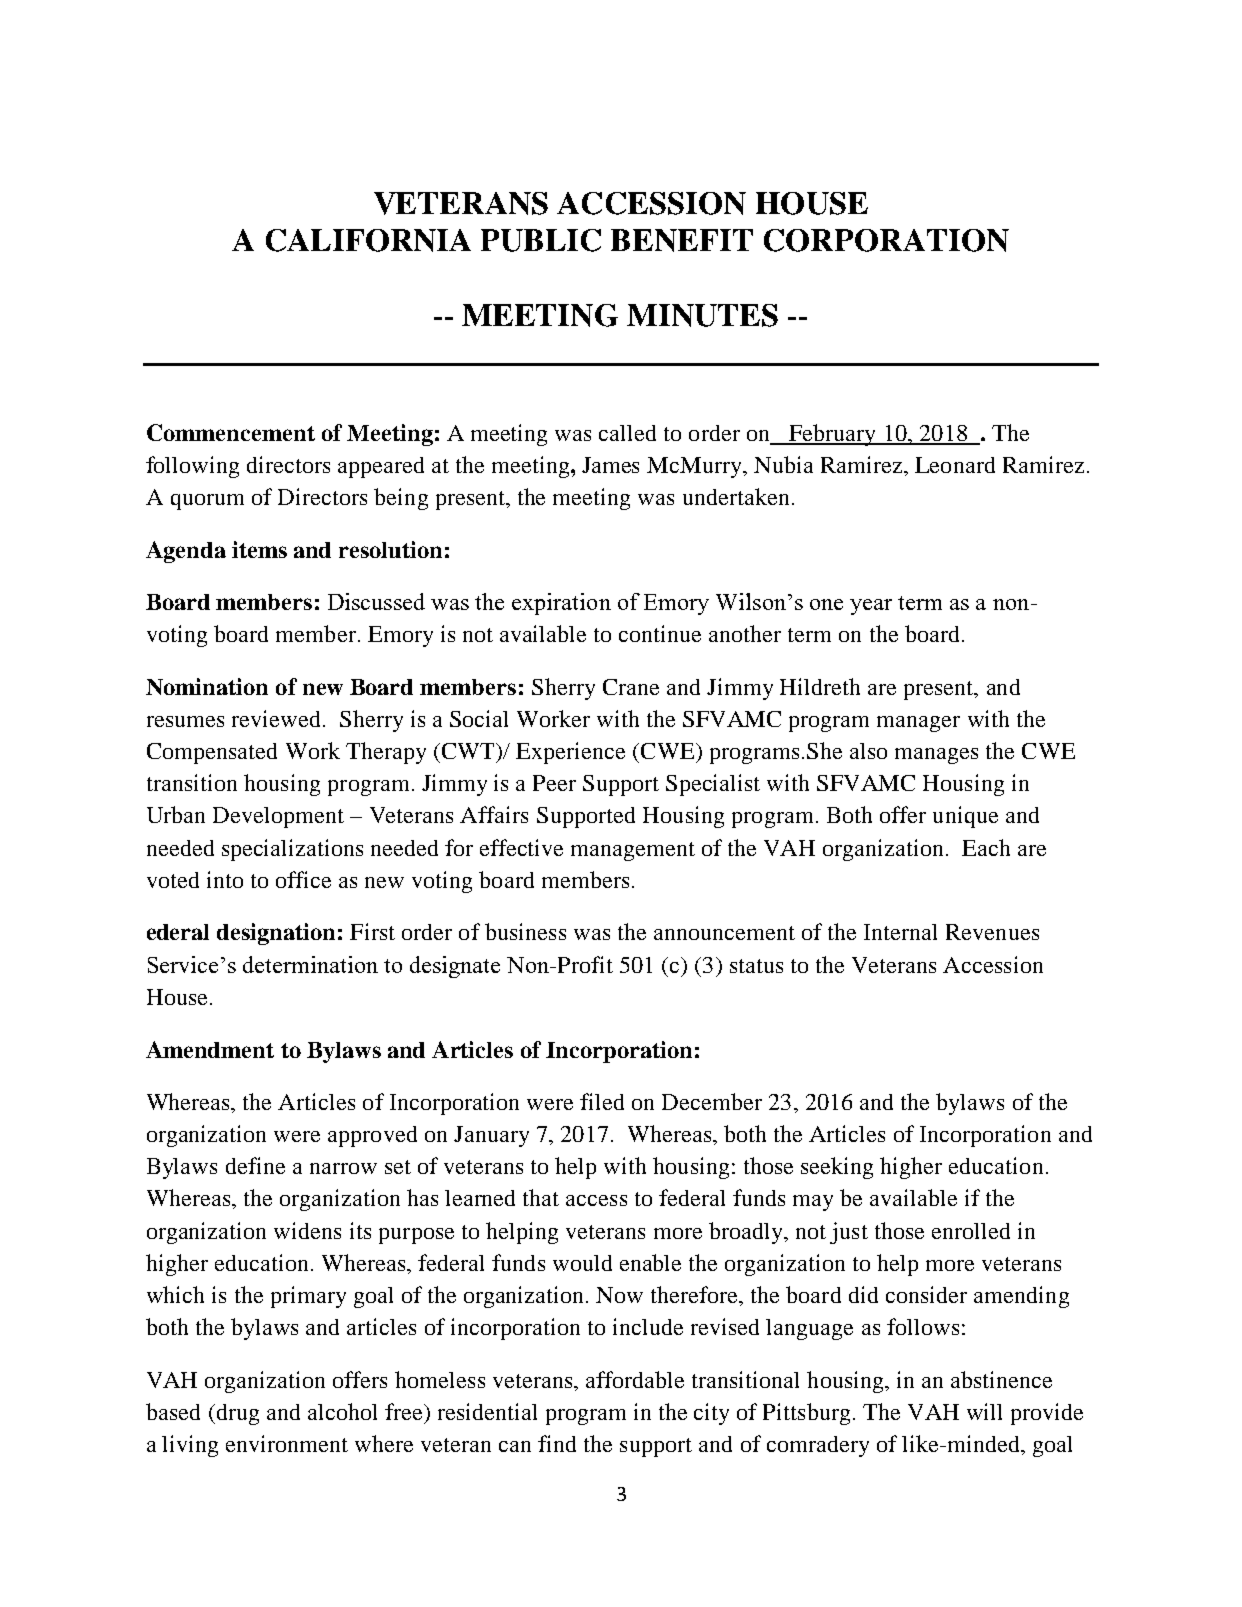  I want to click on MINUTES, so click(702, 315).
